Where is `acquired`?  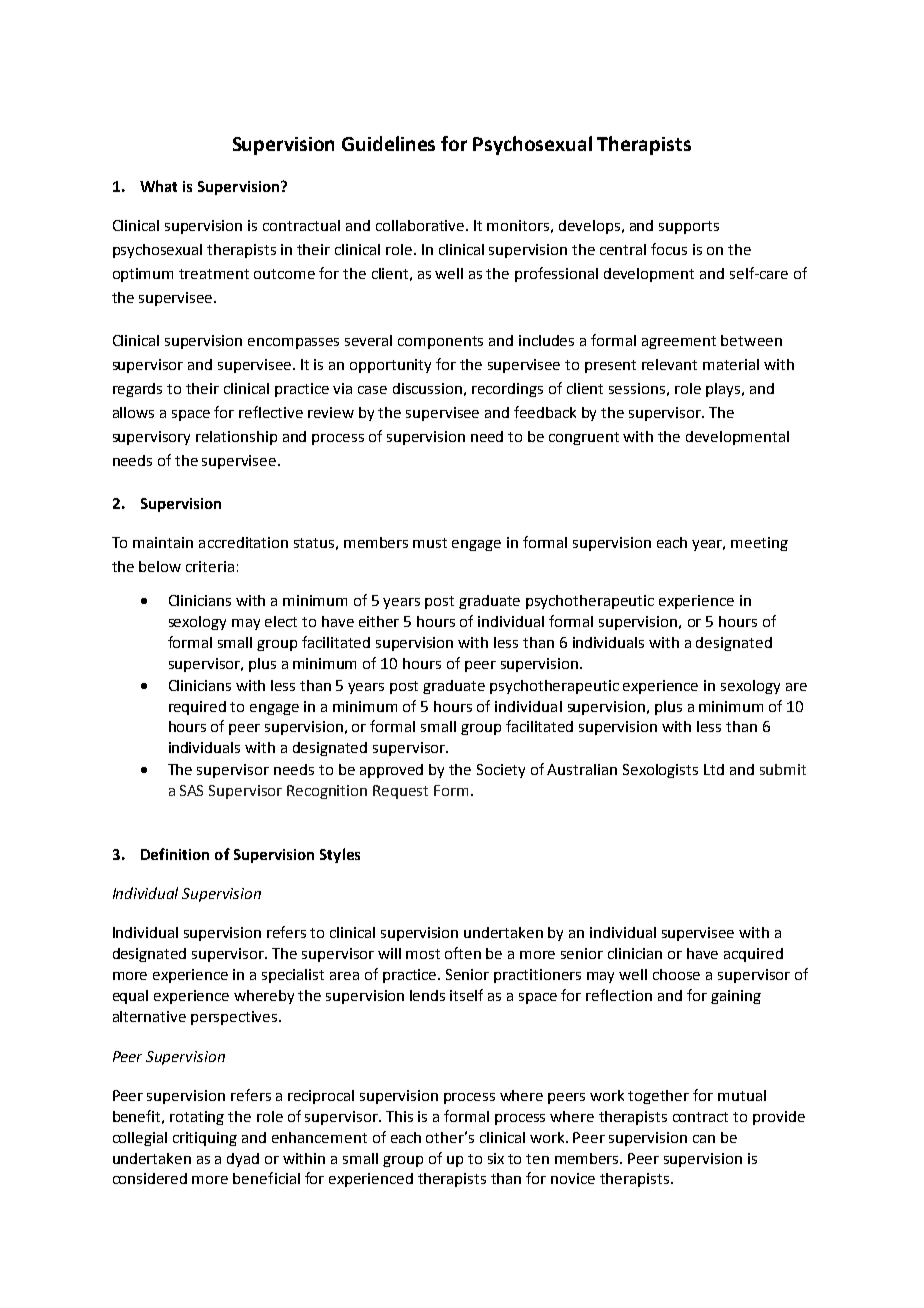
acquired is located at coordinates (753, 955).
